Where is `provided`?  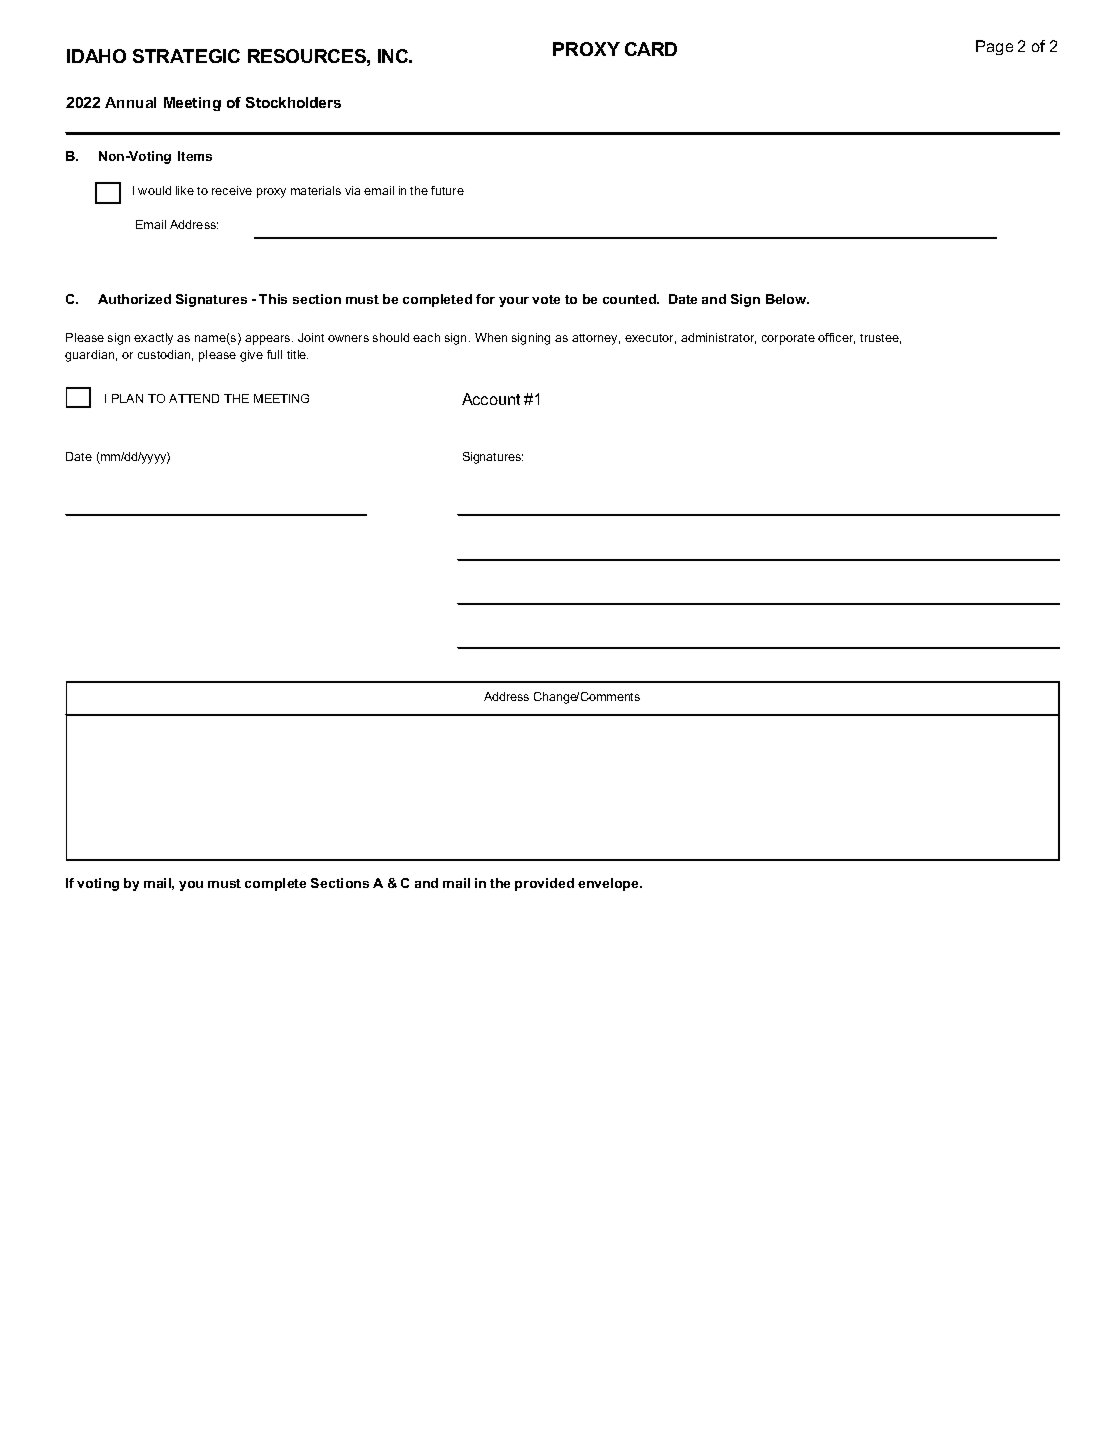 provided is located at coordinates (544, 884).
